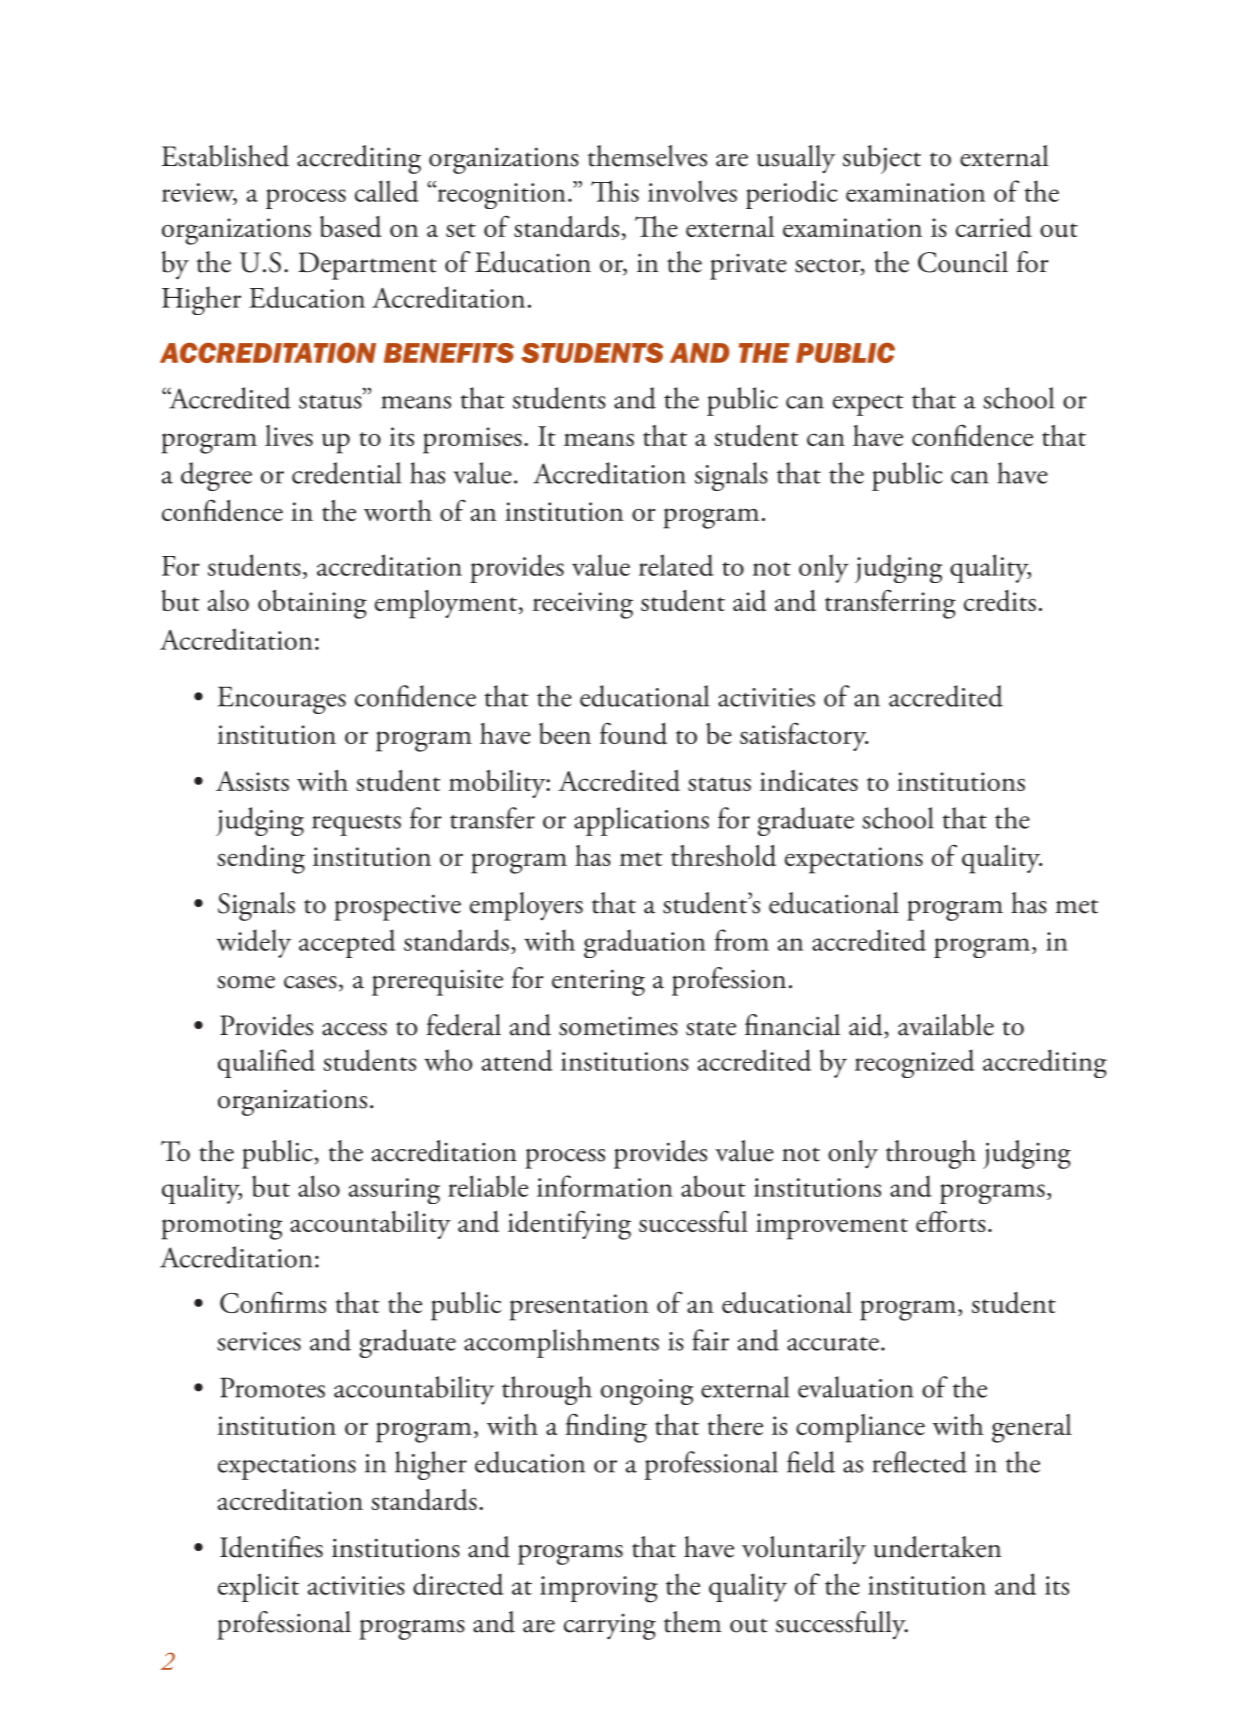  Describe the element at coordinates (266, 1063) in the screenshot. I see `qualified` at that location.
